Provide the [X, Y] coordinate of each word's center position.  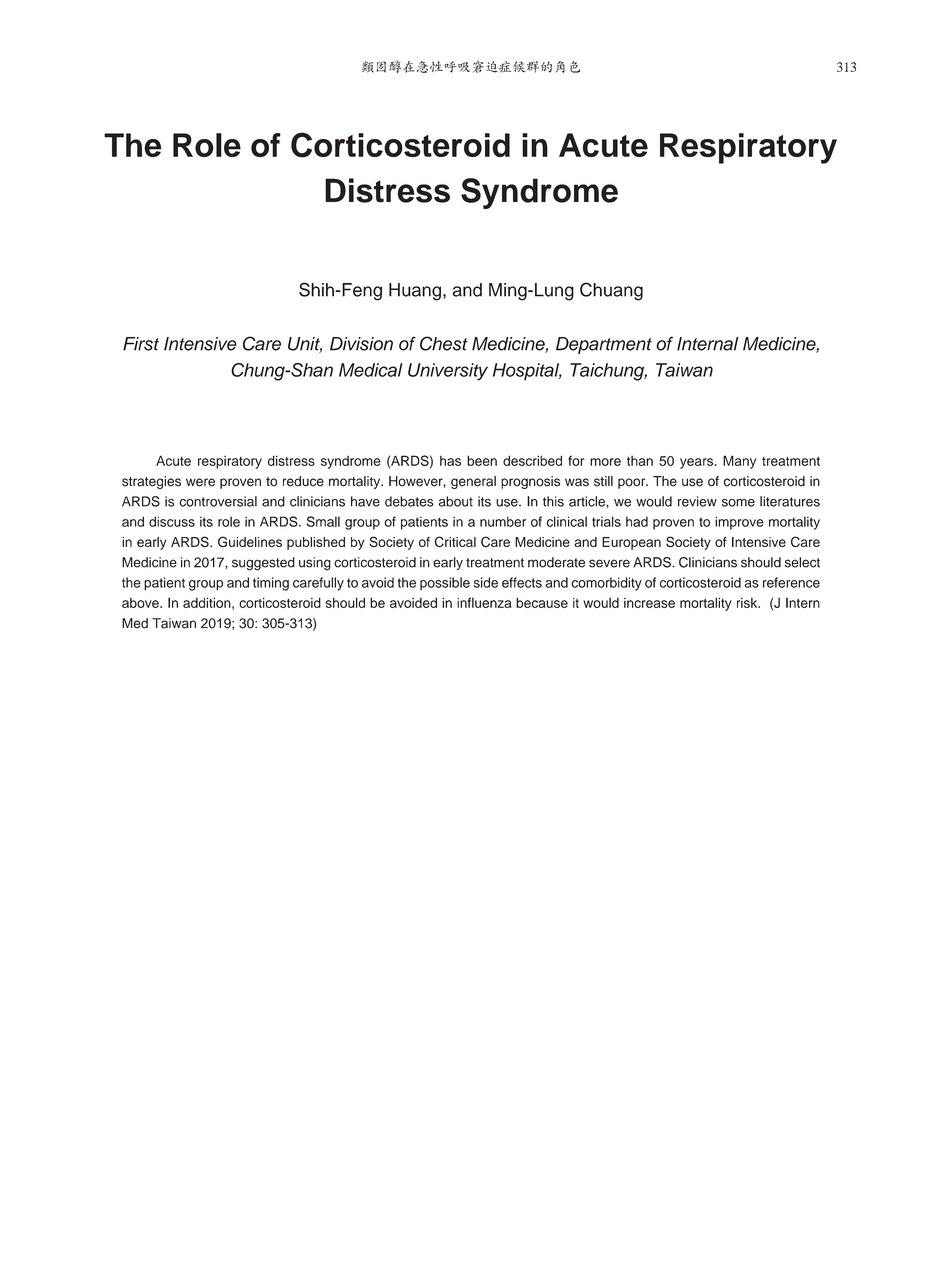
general [473, 482]
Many [739, 462]
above [141, 603]
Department [604, 345]
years [698, 463]
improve [739, 523]
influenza [484, 602]
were [200, 482]
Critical [455, 541]
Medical [370, 370]
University [448, 372]
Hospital [527, 372]
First [141, 344]
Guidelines [250, 541]
